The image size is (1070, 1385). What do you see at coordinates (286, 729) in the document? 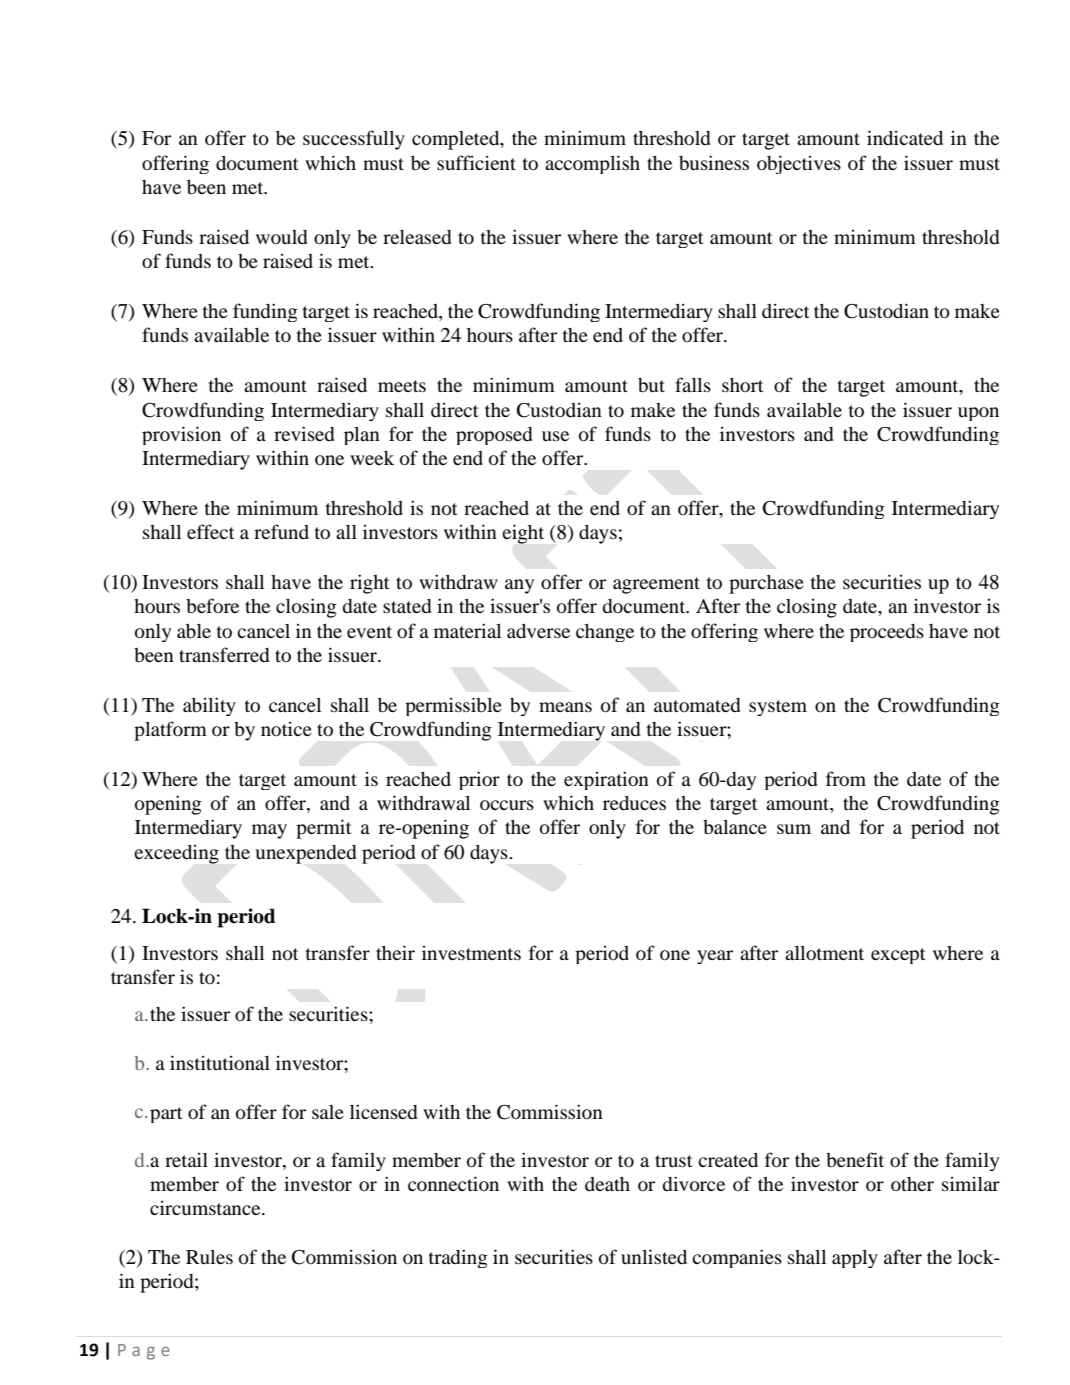
I see `notice` at bounding box center [286, 729].
